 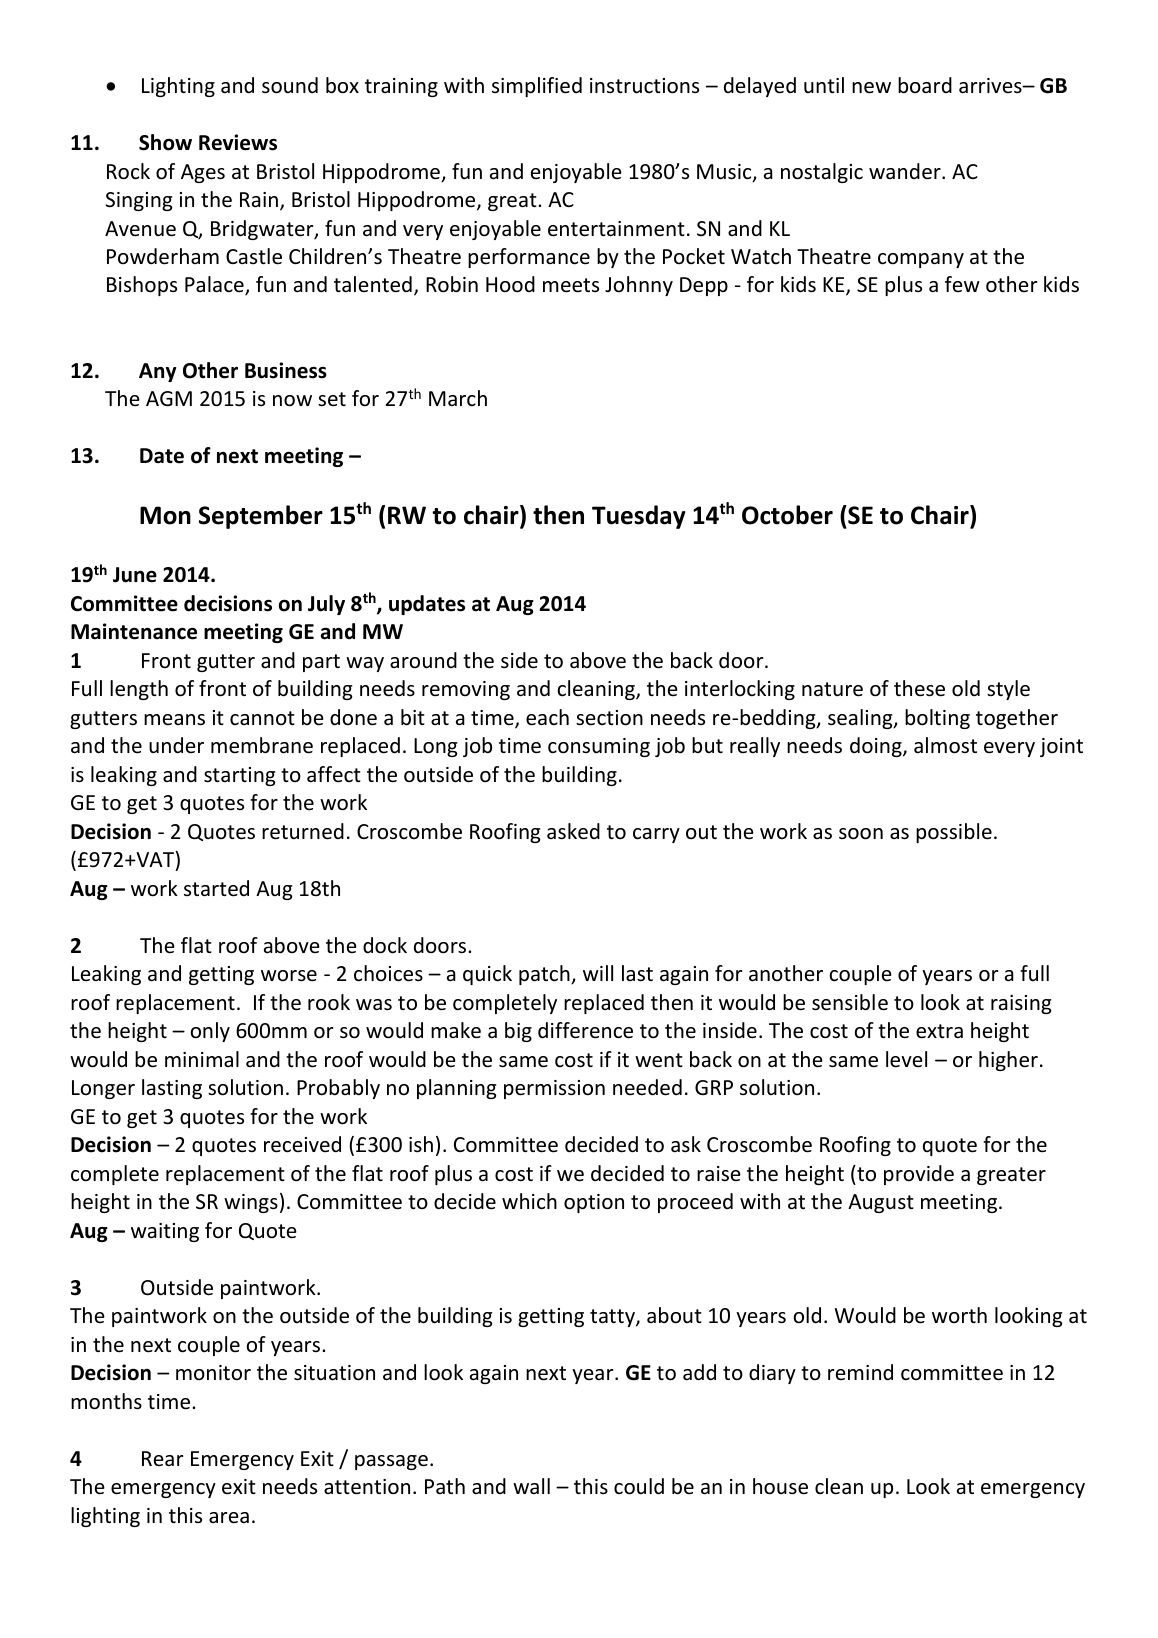 I want to click on wall, so click(x=531, y=1486).
